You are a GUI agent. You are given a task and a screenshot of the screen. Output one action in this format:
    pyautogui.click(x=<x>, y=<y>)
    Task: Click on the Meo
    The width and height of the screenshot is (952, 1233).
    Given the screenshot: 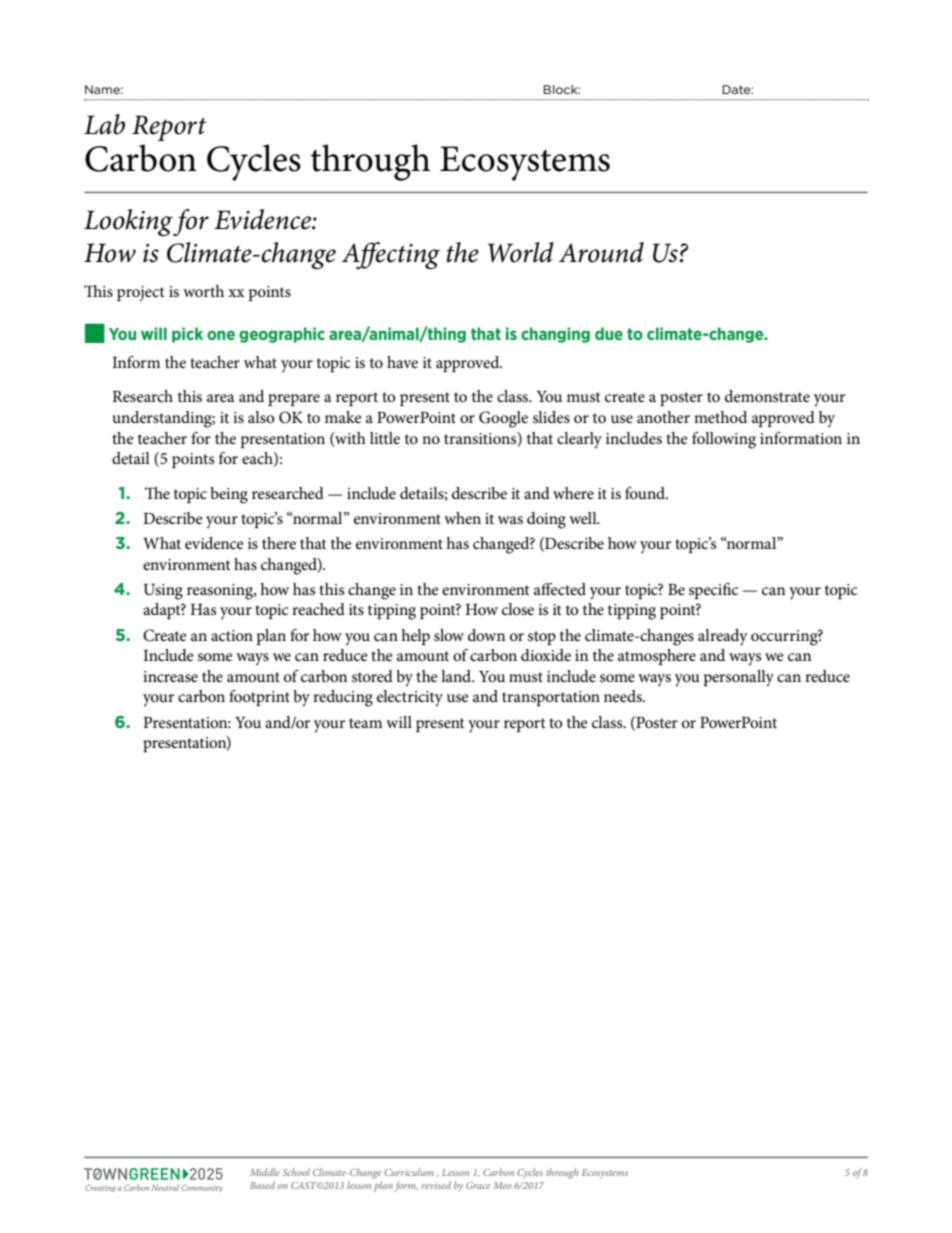 What is the action you would take?
    pyautogui.click(x=502, y=1185)
